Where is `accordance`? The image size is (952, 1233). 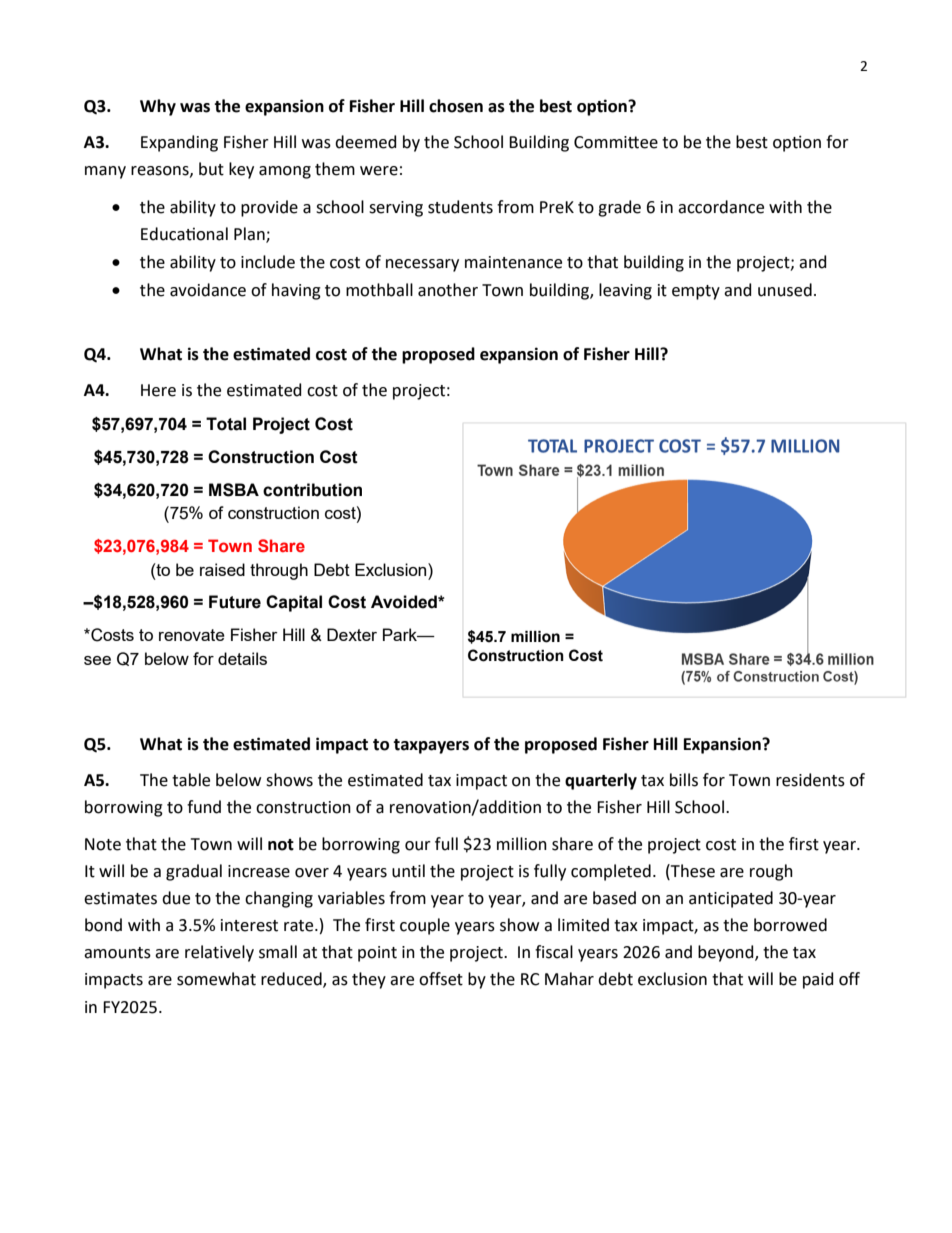
accordance is located at coordinates (721, 207).
